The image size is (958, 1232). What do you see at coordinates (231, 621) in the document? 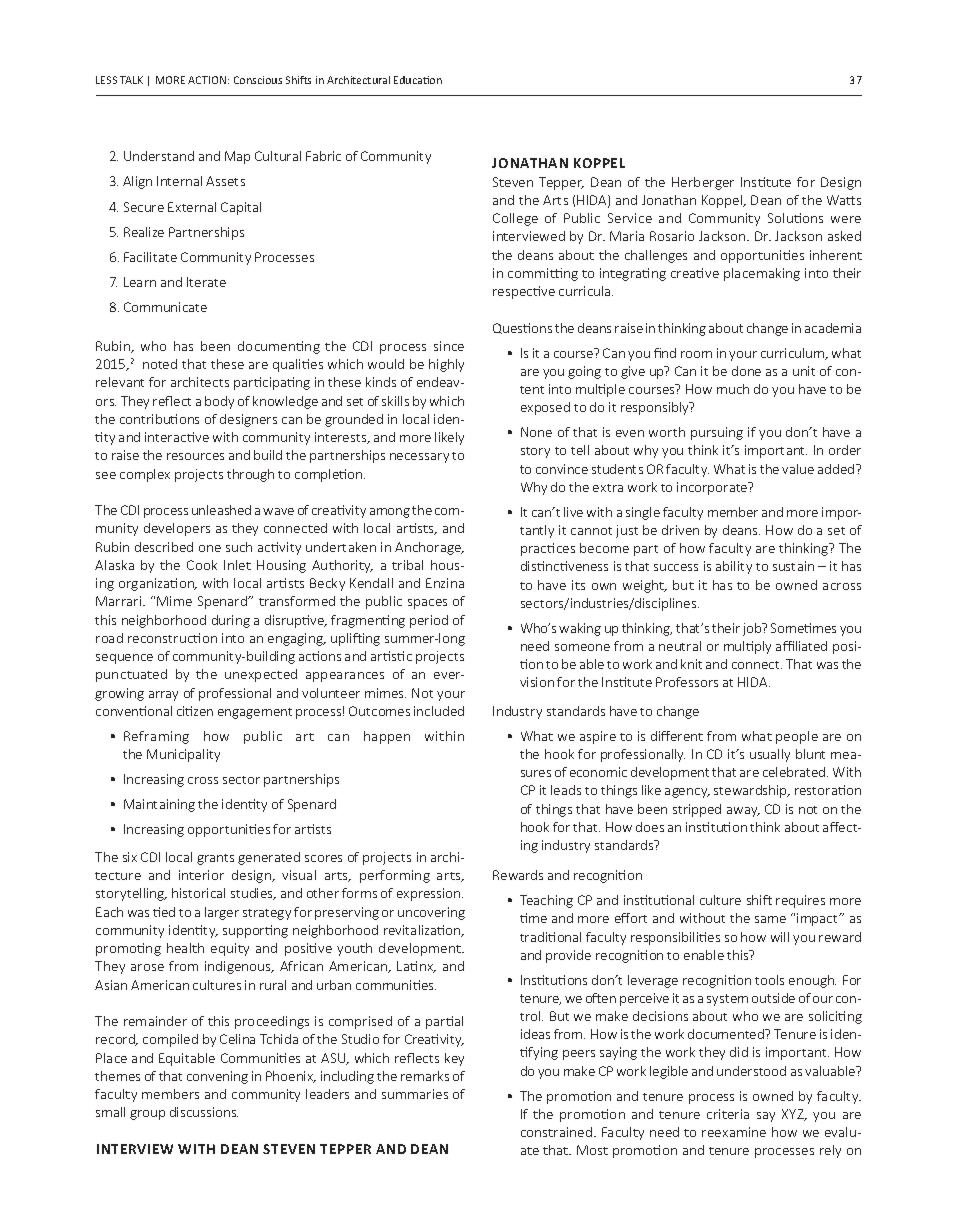
I see `during` at bounding box center [231, 621].
